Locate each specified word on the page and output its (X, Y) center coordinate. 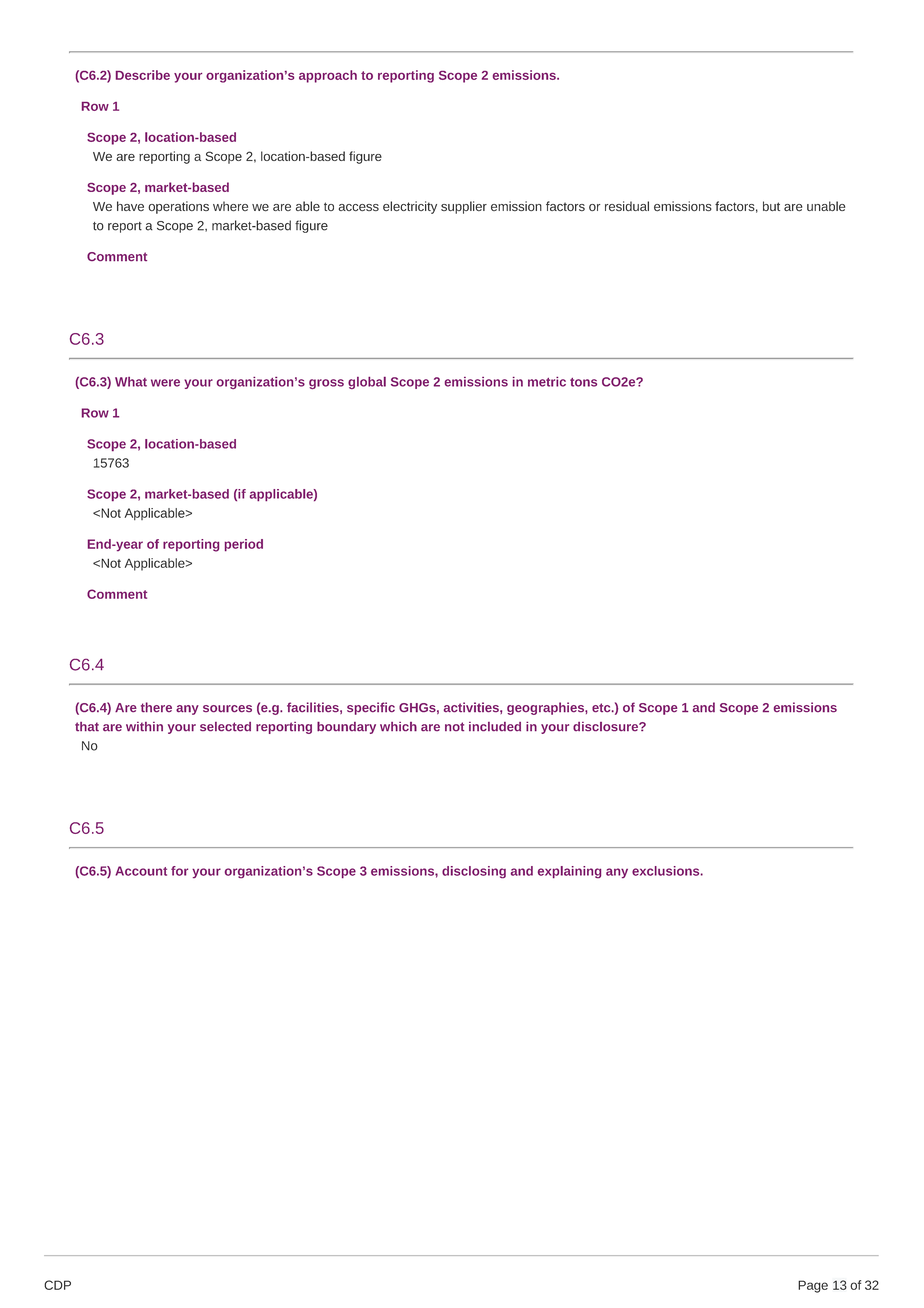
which (398, 727)
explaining (569, 872)
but (771, 206)
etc (602, 708)
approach (328, 76)
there (156, 707)
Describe (143, 75)
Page (813, 1286)
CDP (57, 1285)
